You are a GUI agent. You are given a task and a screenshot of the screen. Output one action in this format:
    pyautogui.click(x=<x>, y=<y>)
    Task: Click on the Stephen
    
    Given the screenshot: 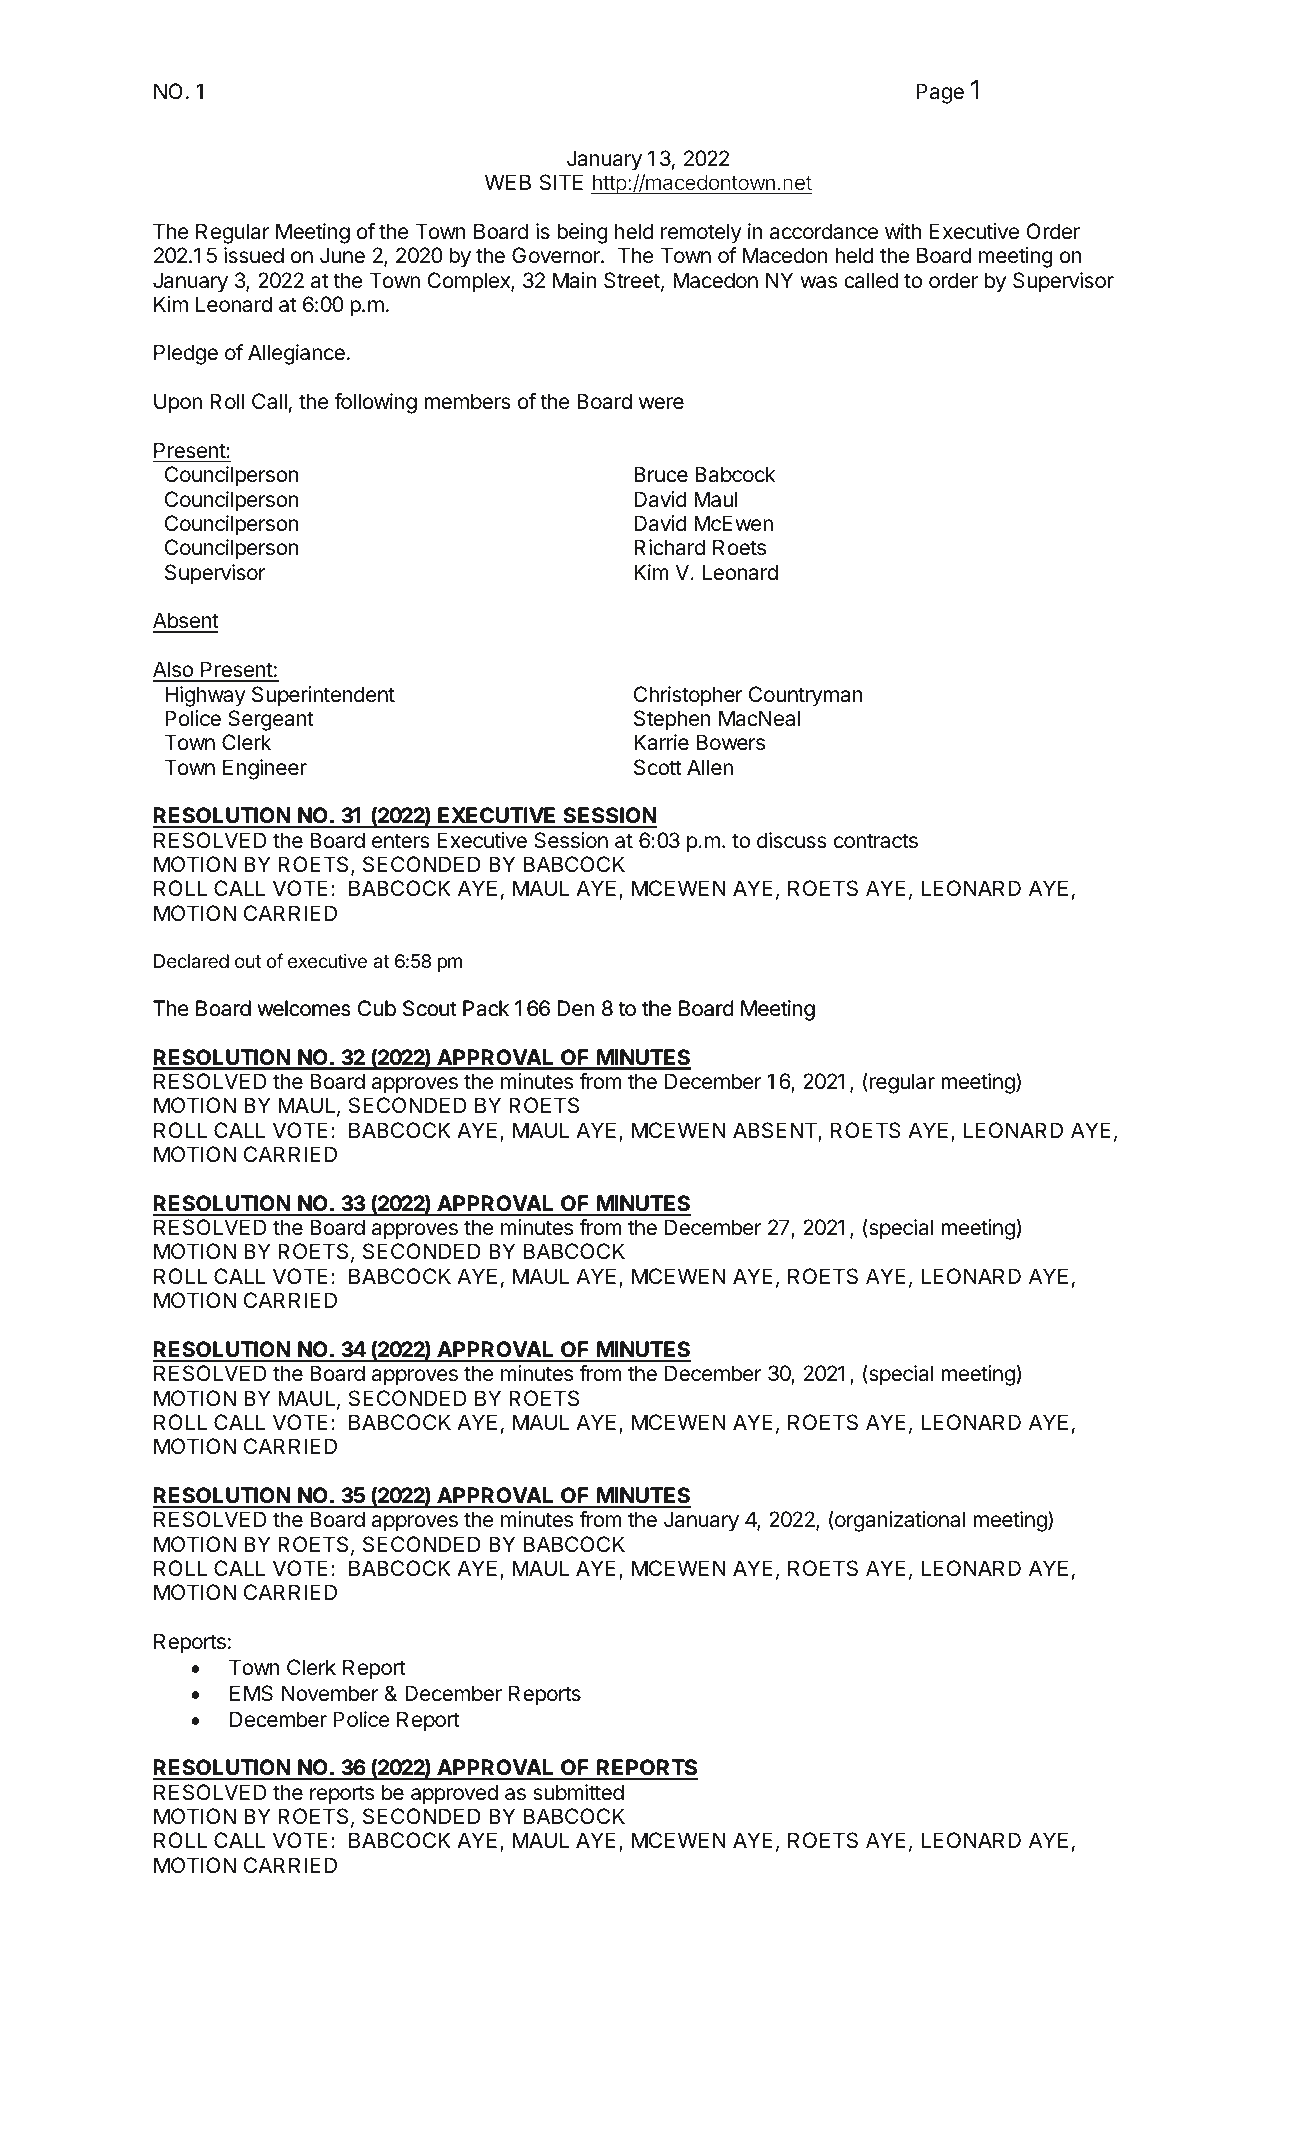 What is the action you would take?
    pyautogui.click(x=672, y=720)
